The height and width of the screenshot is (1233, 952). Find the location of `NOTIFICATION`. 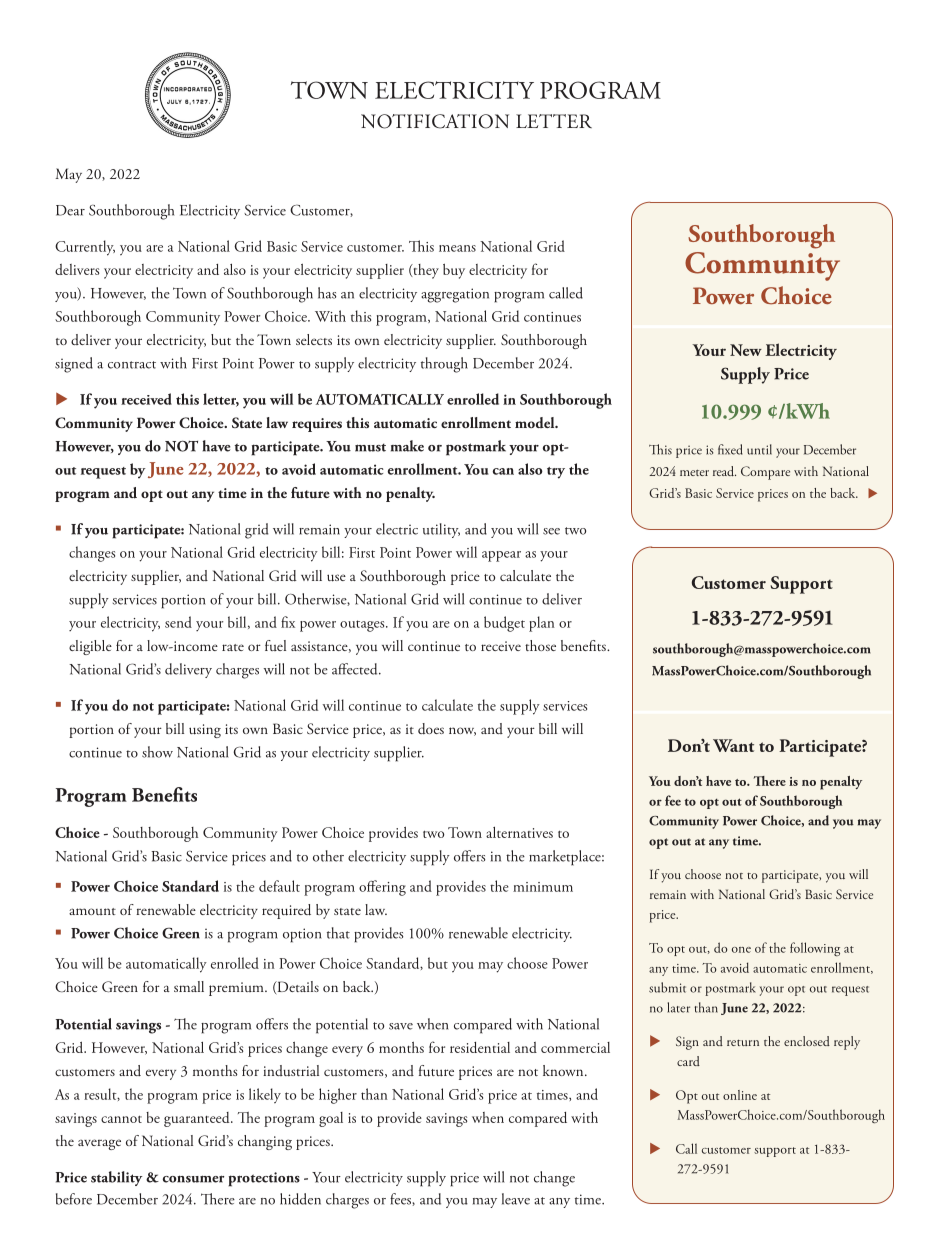

NOTIFICATION is located at coordinates (435, 121).
